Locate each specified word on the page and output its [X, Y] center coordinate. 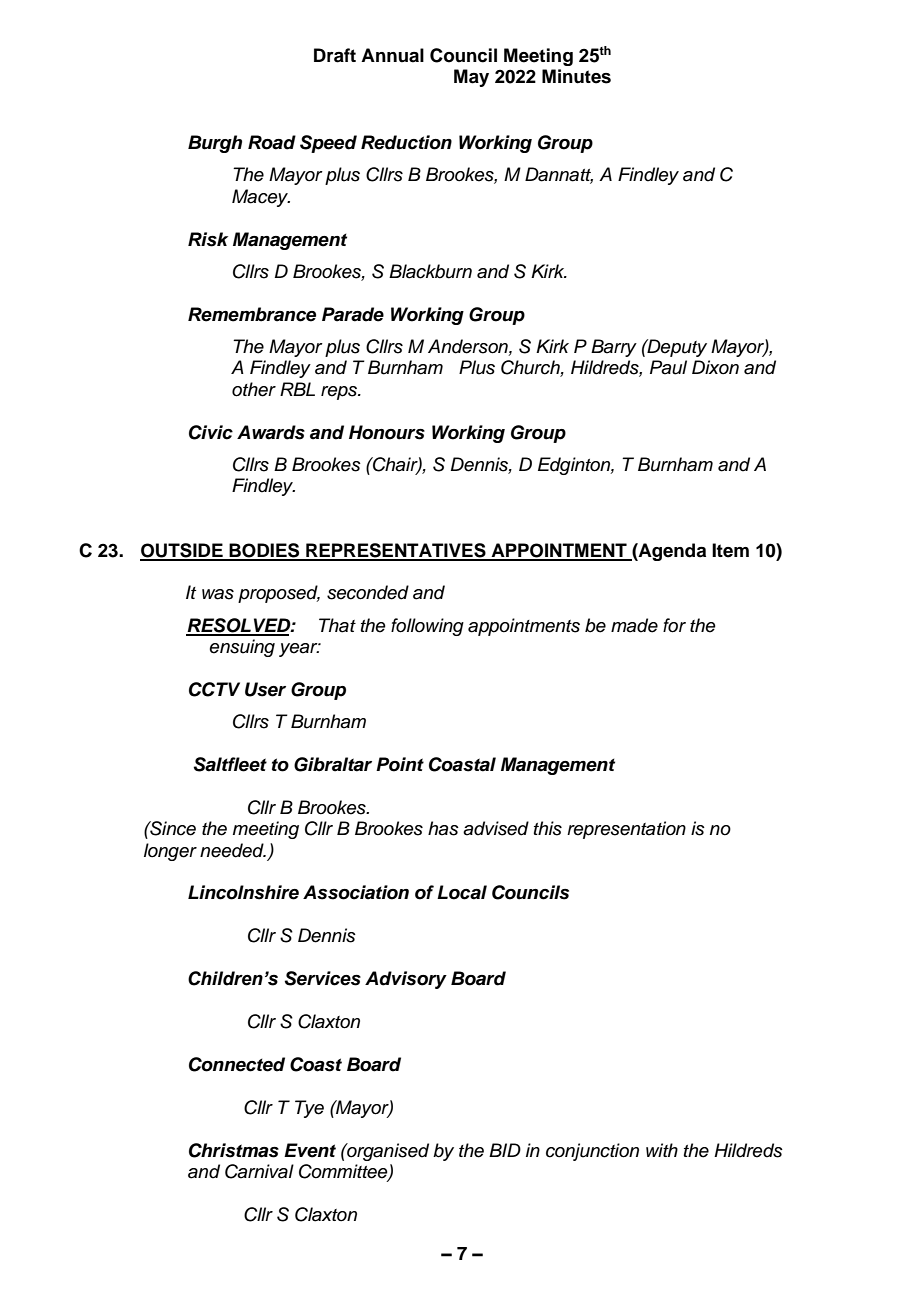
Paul [668, 367]
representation [626, 830]
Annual [392, 55]
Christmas [234, 1150]
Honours [387, 432]
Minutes [576, 76]
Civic [211, 432]
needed [233, 850]
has [443, 828]
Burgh [215, 144]
